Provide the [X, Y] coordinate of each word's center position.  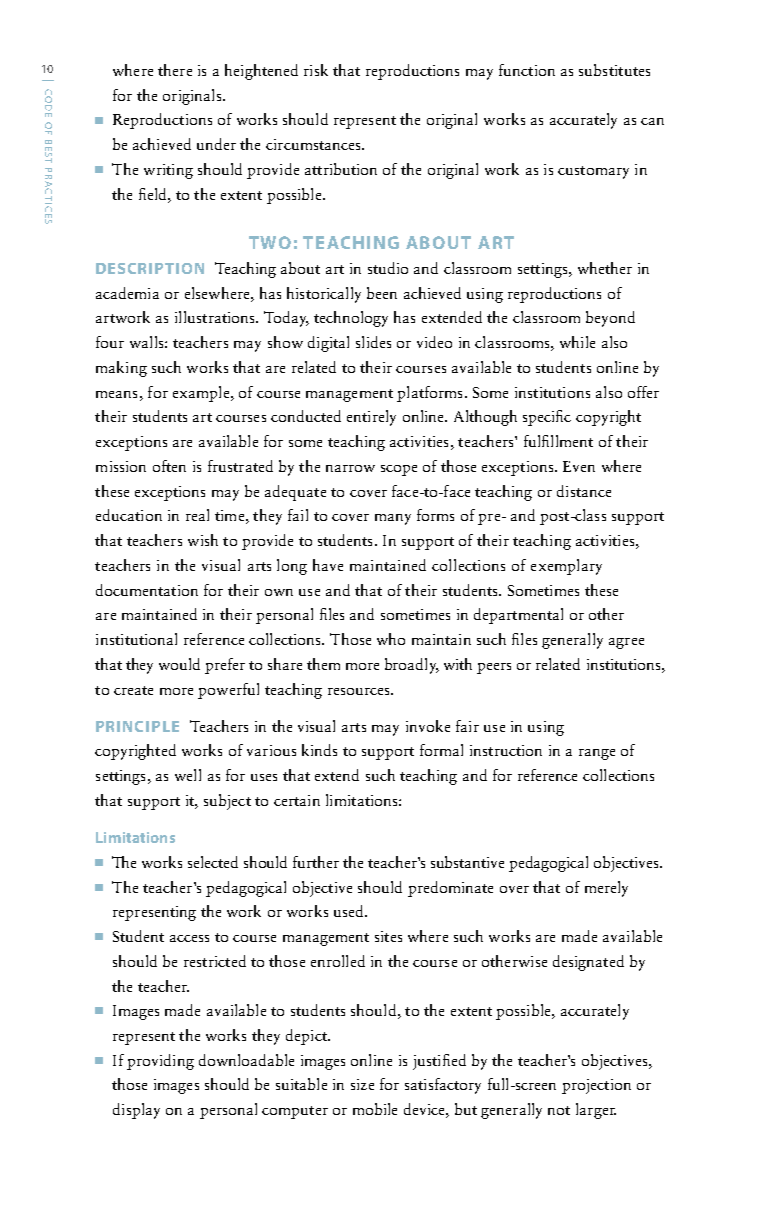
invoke [428, 726]
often [169, 466]
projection [596, 1086]
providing [160, 1062]
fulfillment [558, 441]
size [362, 1084]
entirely [371, 418]
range [597, 754]
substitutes [614, 70]
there [175, 70]
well [188, 775]
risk [316, 70]
